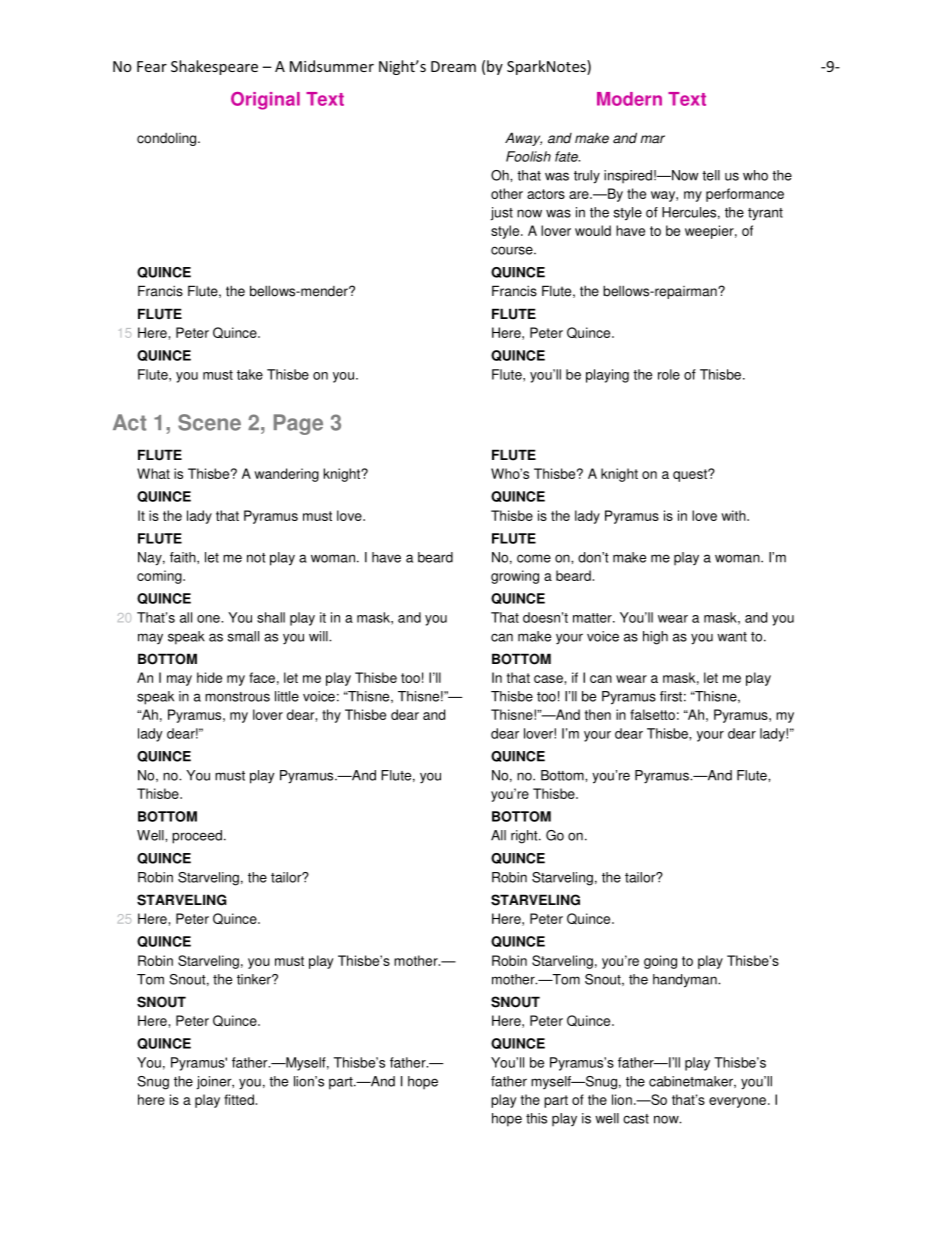  I want to click on take, so click(250, 374).
